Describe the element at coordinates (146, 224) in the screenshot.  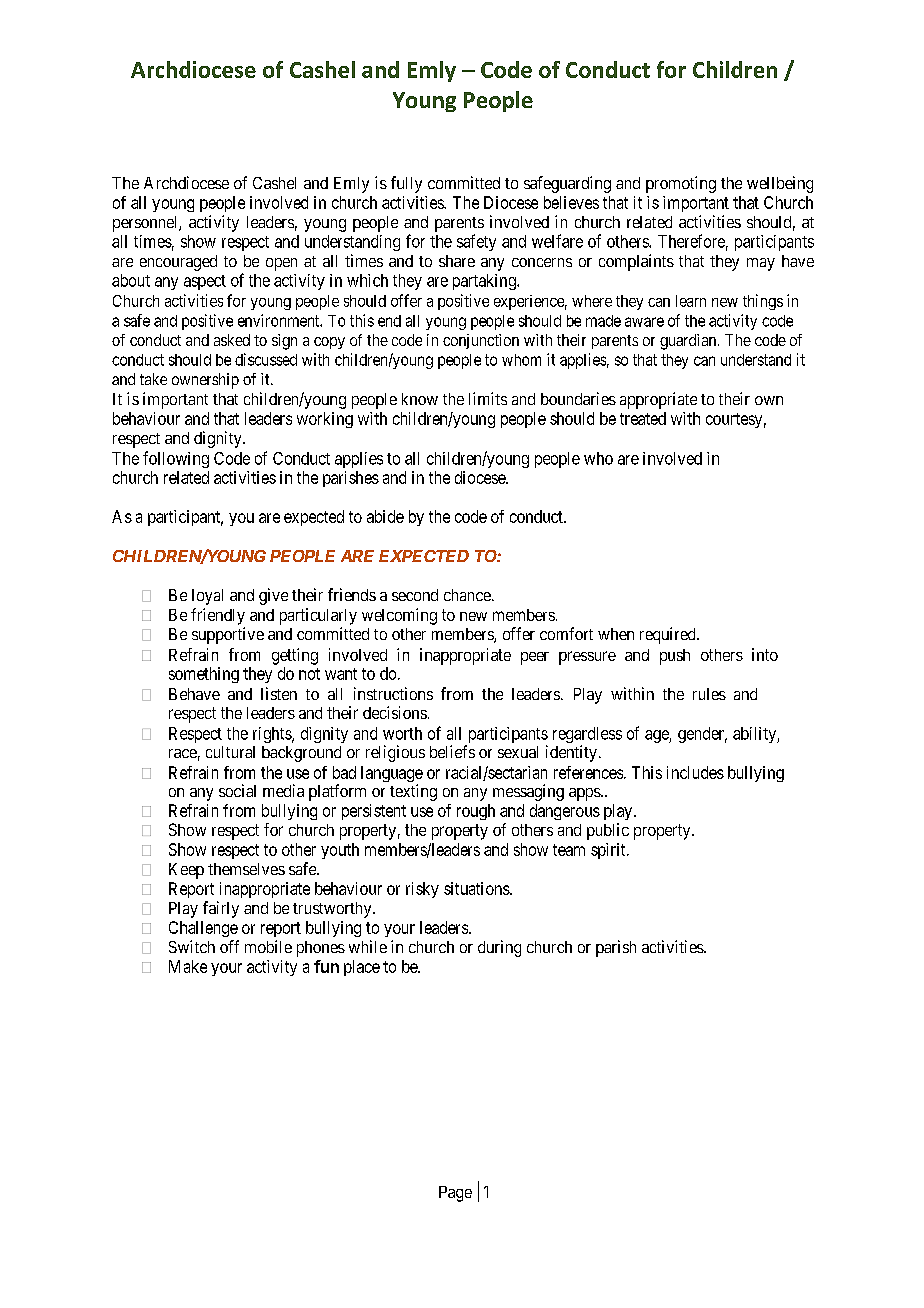
I see `personnel` at that location.
